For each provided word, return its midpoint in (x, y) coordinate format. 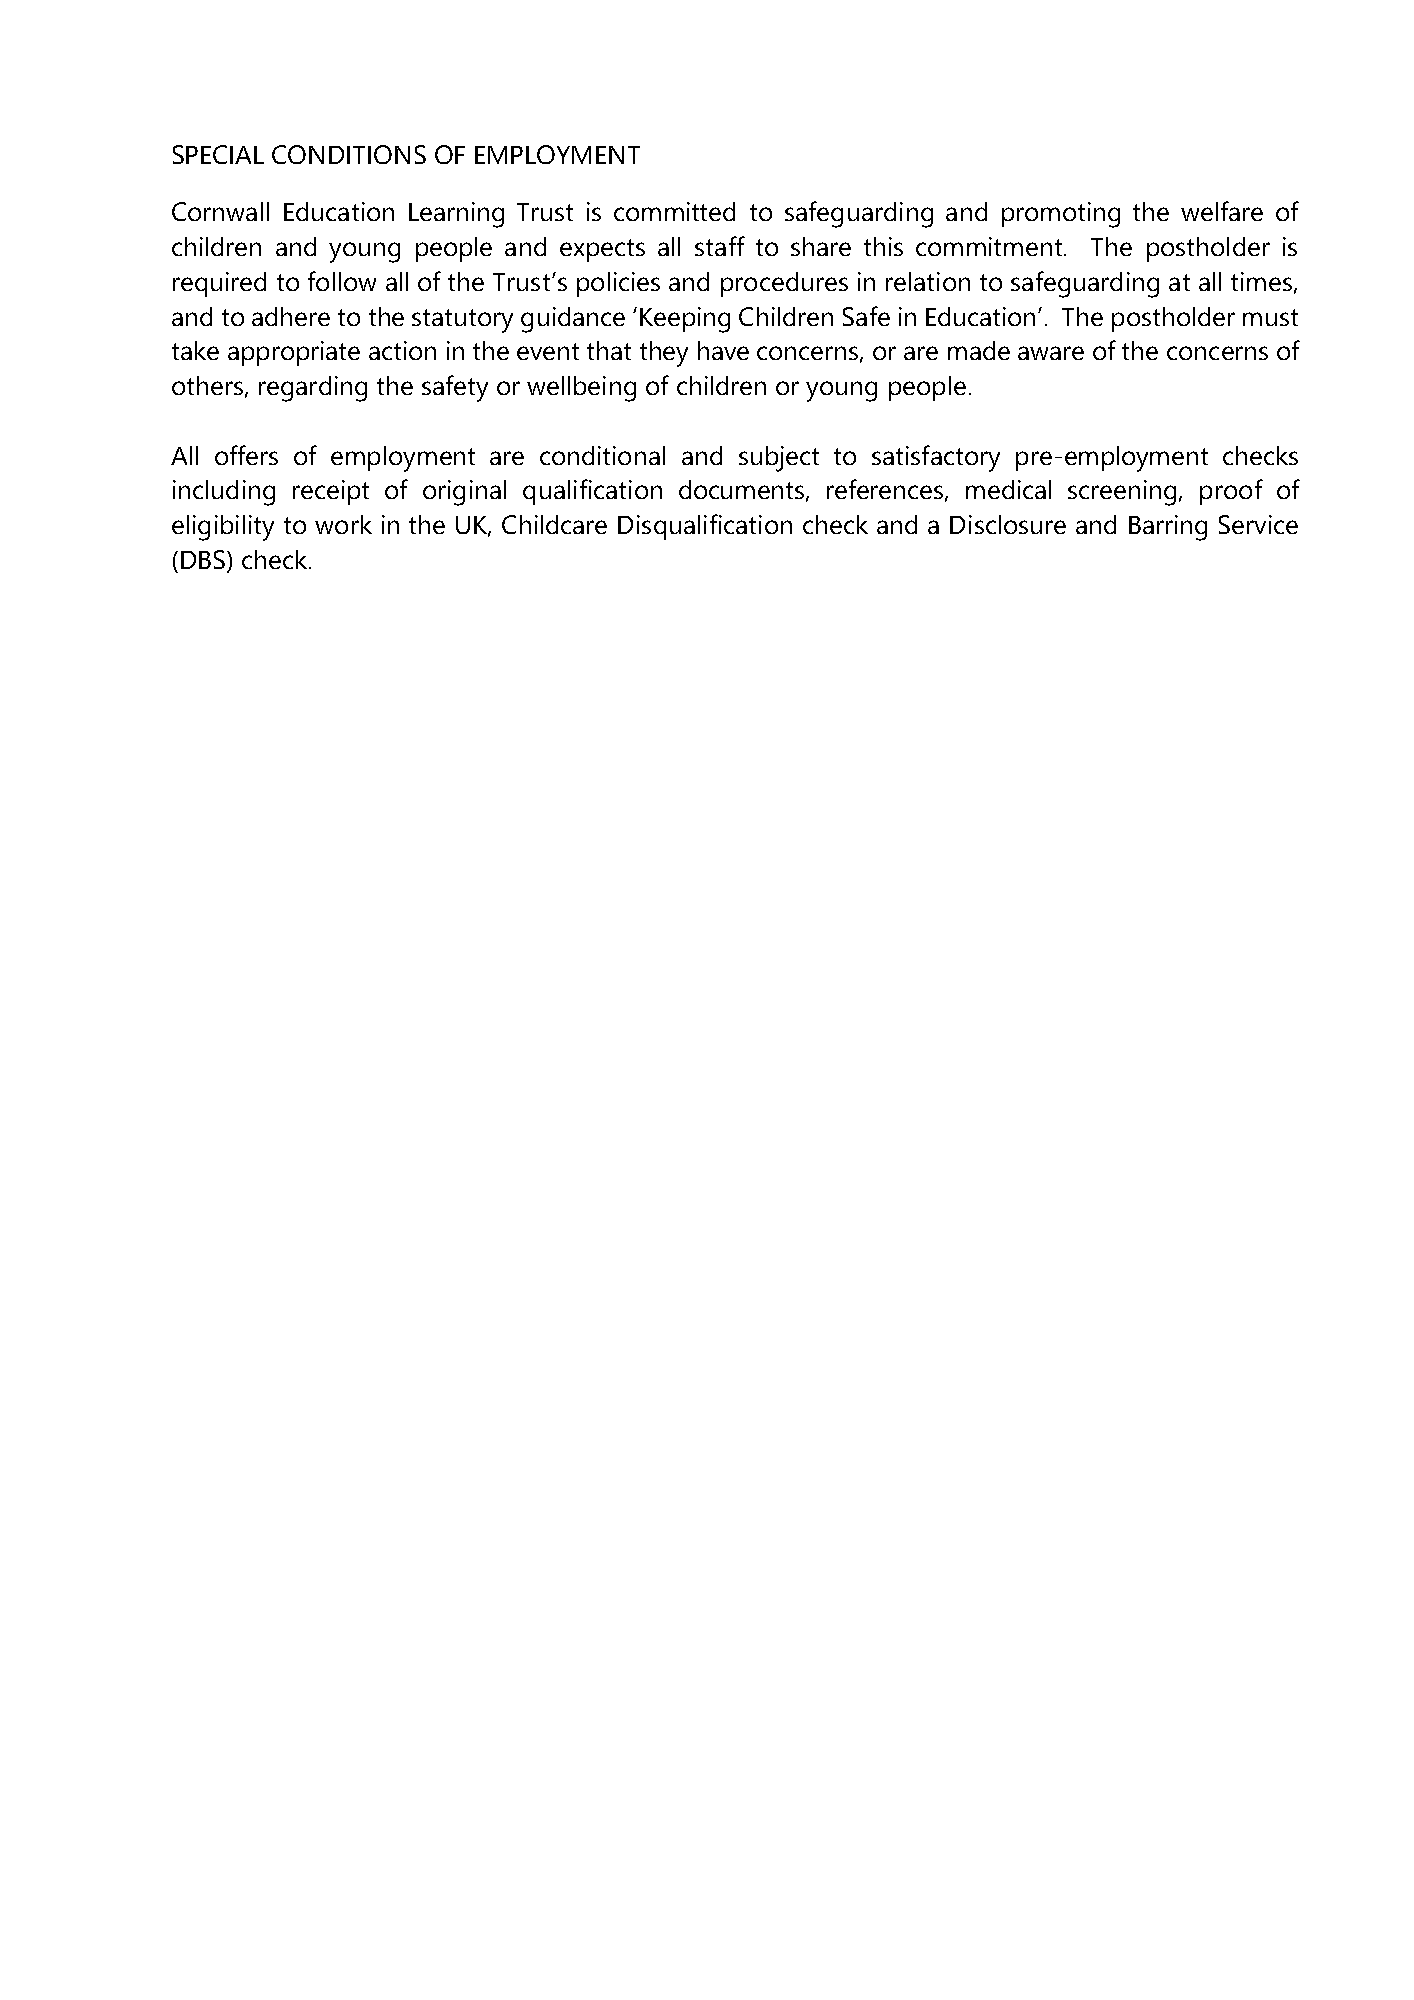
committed (674, 211)
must (1270, 317)
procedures (784, 284)
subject (779, 459)
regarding (313, 389)
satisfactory (936, 458)
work (343, 524)
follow (342, 281)
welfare (1222, 211)
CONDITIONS (349, 154)
